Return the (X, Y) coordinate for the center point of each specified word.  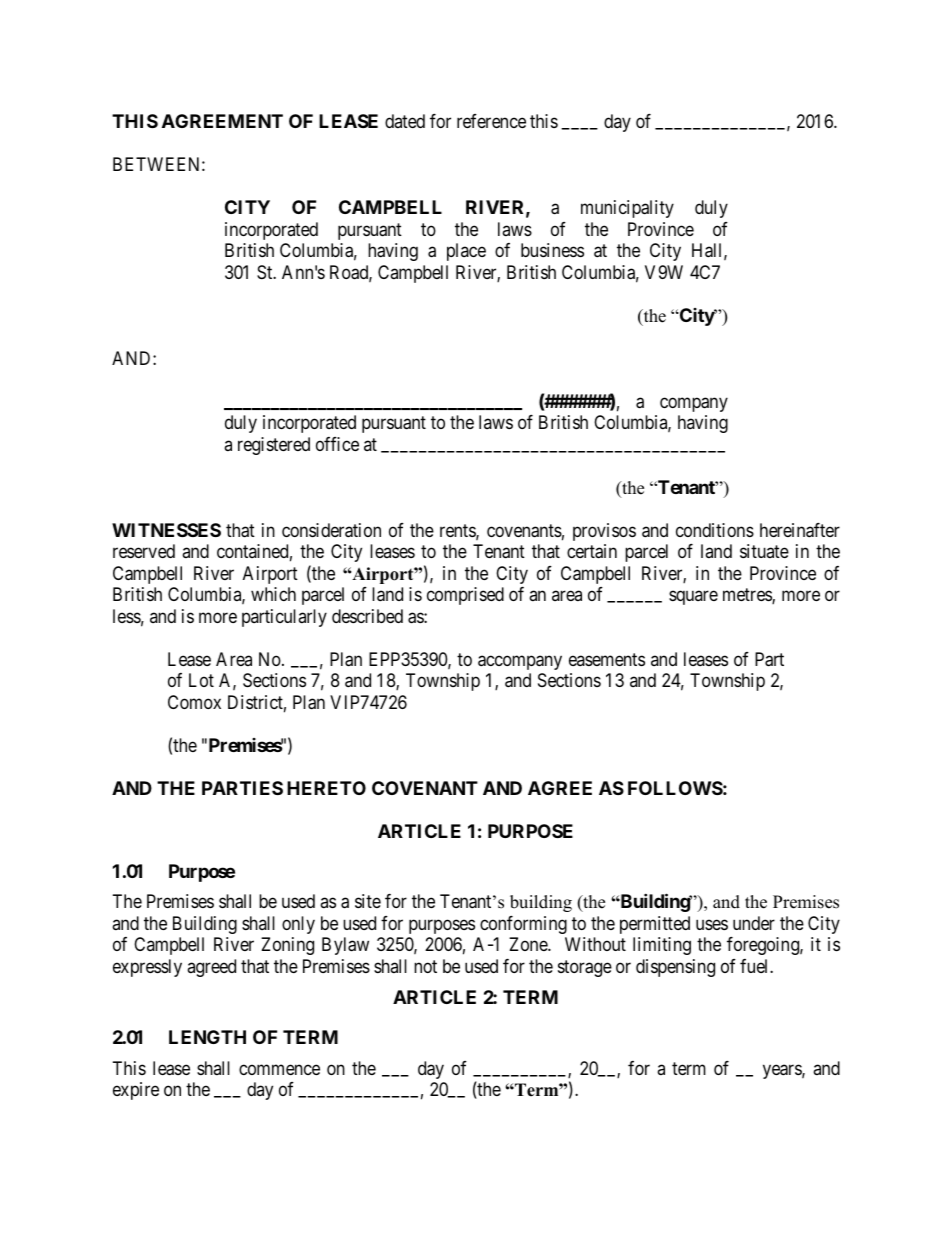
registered (274, 446)
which (273, 594)
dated (405, 121)
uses (712, 924)
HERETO (326, 788)
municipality (627, 209)
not (425, 966)
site (368, 901)
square (693, 598)
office (337, 444)
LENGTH (207, 1037)
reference (491, 121)
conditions (715, 530)
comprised (465, 596)
